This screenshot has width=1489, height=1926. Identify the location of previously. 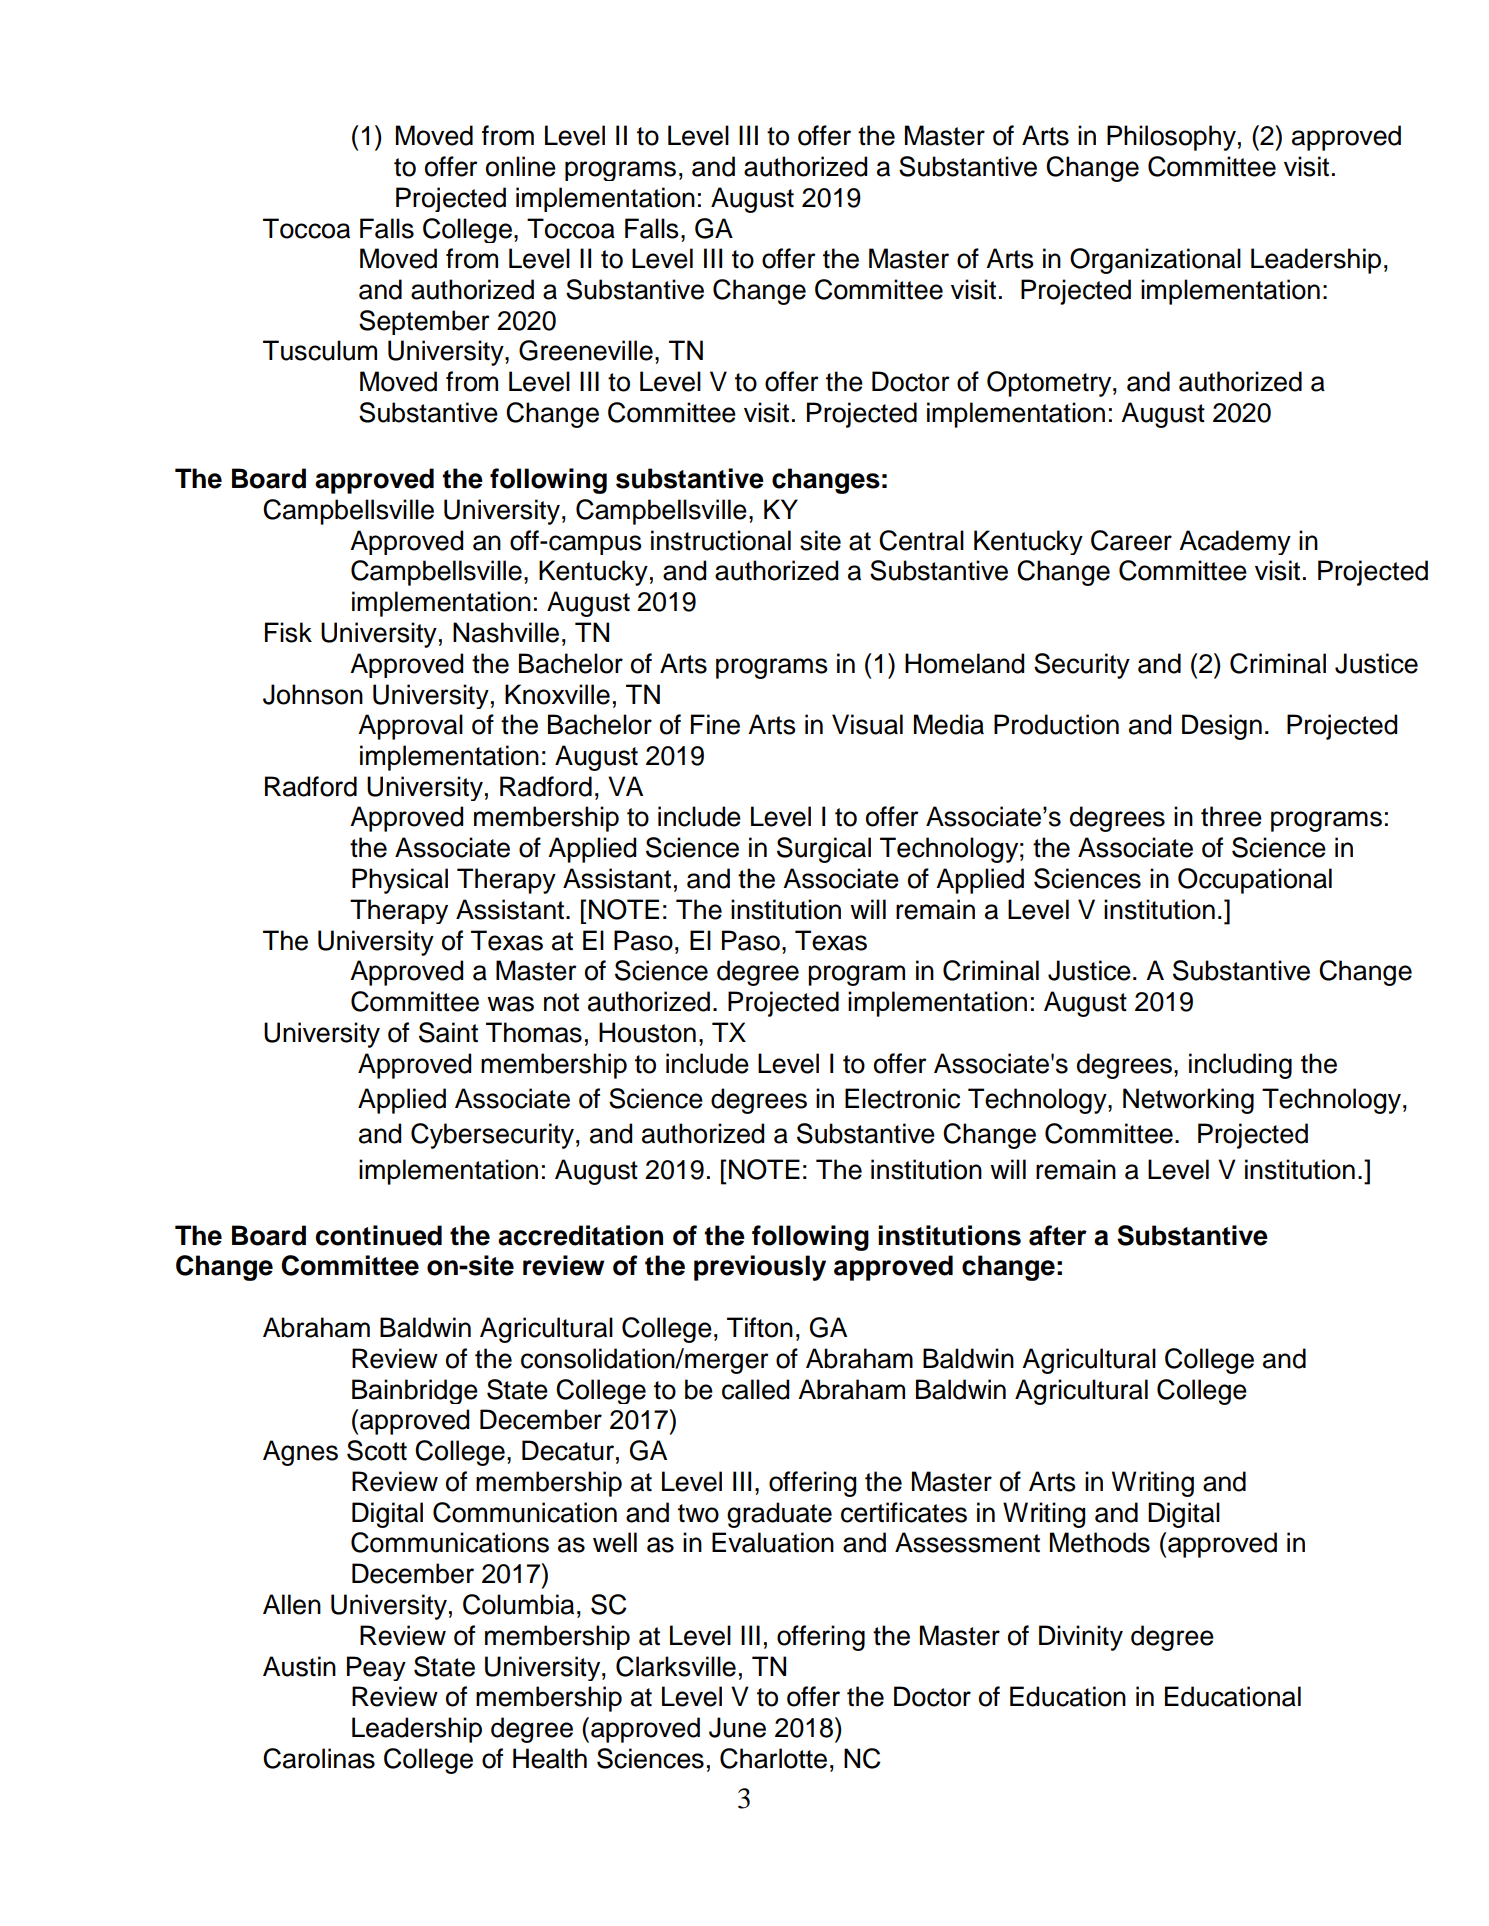
(760, 1268).
